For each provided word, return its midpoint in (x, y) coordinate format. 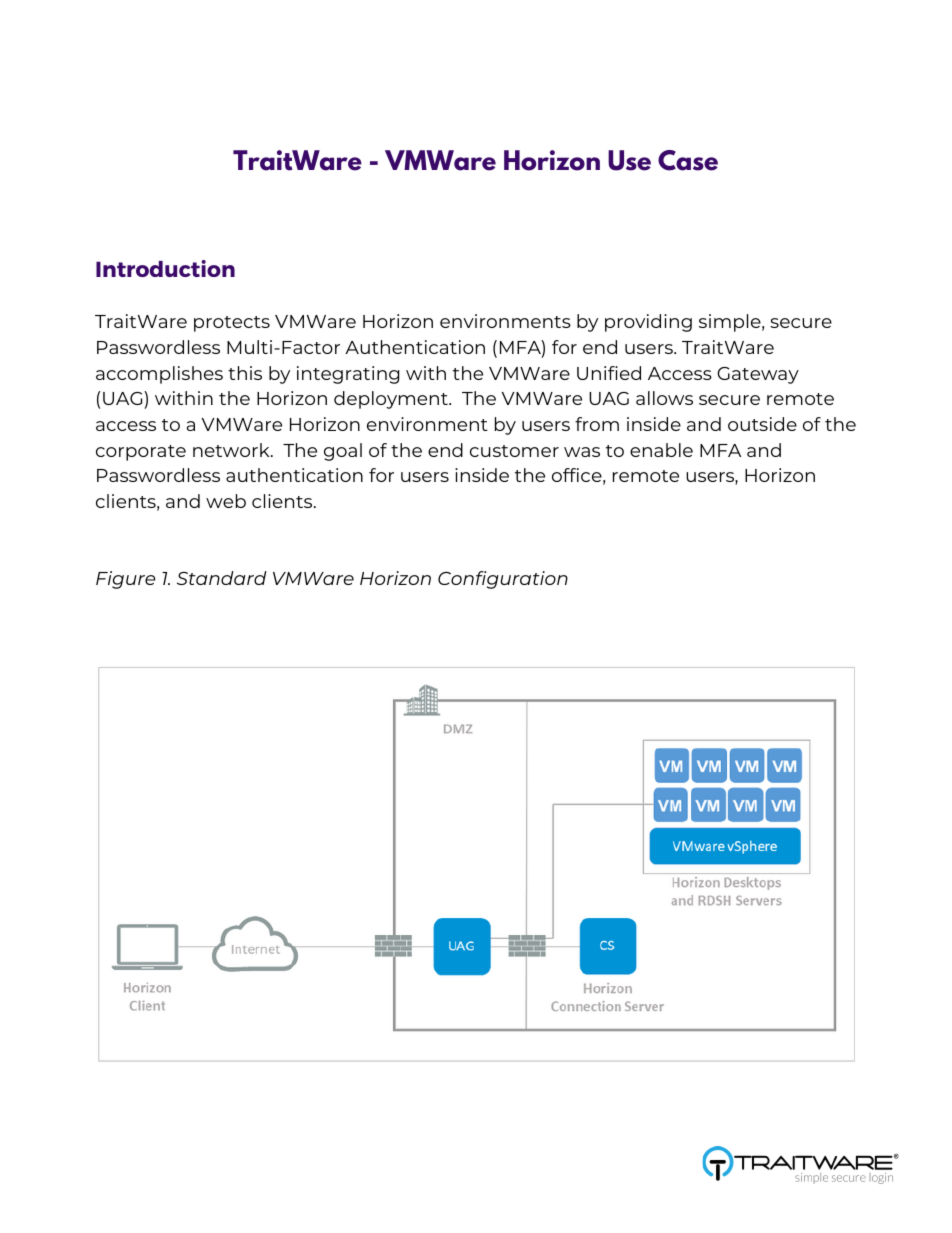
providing (648, 323)
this (245, 373)
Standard (222, 578)
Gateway (758, 375)
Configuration (503, 580)
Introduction (165, 268)
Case (688, 160)
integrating (348, 375)
